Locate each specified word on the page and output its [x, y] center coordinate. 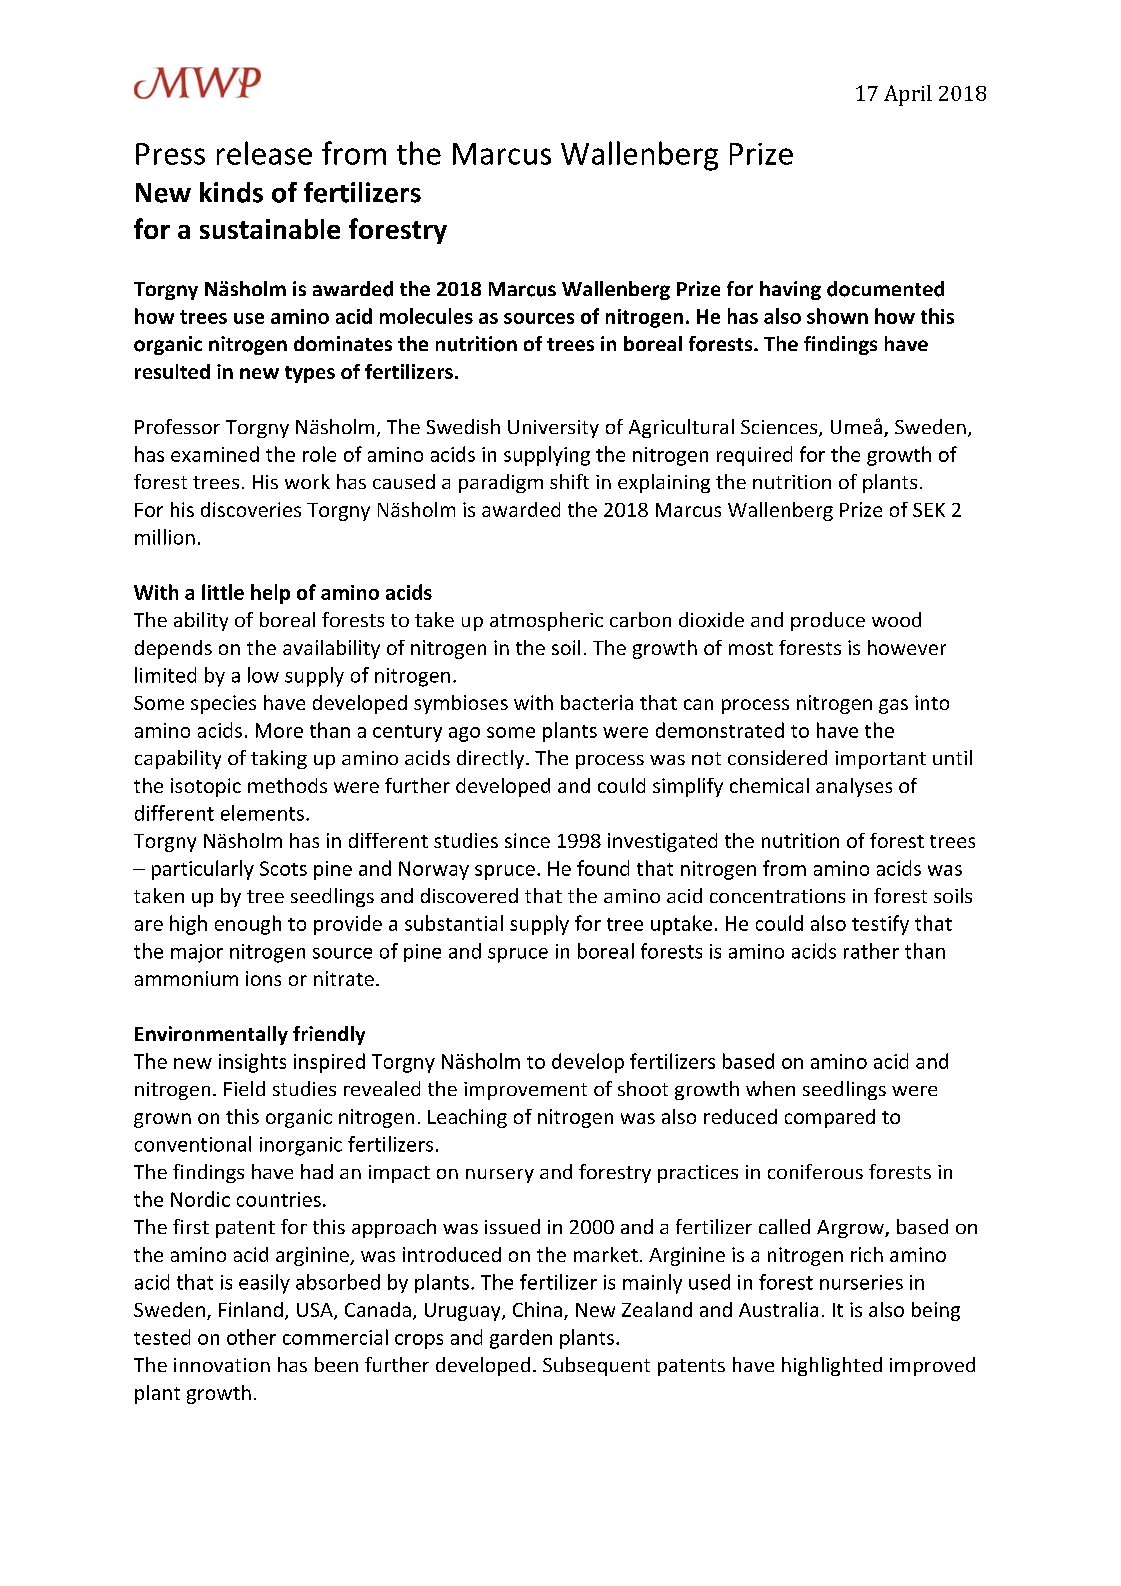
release [264, 153]
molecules [426, 316]
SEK [929, 510]
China [537, 1309]
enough [248, 925]
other [251, 1337]
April [908, 95]
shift [569, 481]
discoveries [251, 509]
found [603, 868]
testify [880, 925]
